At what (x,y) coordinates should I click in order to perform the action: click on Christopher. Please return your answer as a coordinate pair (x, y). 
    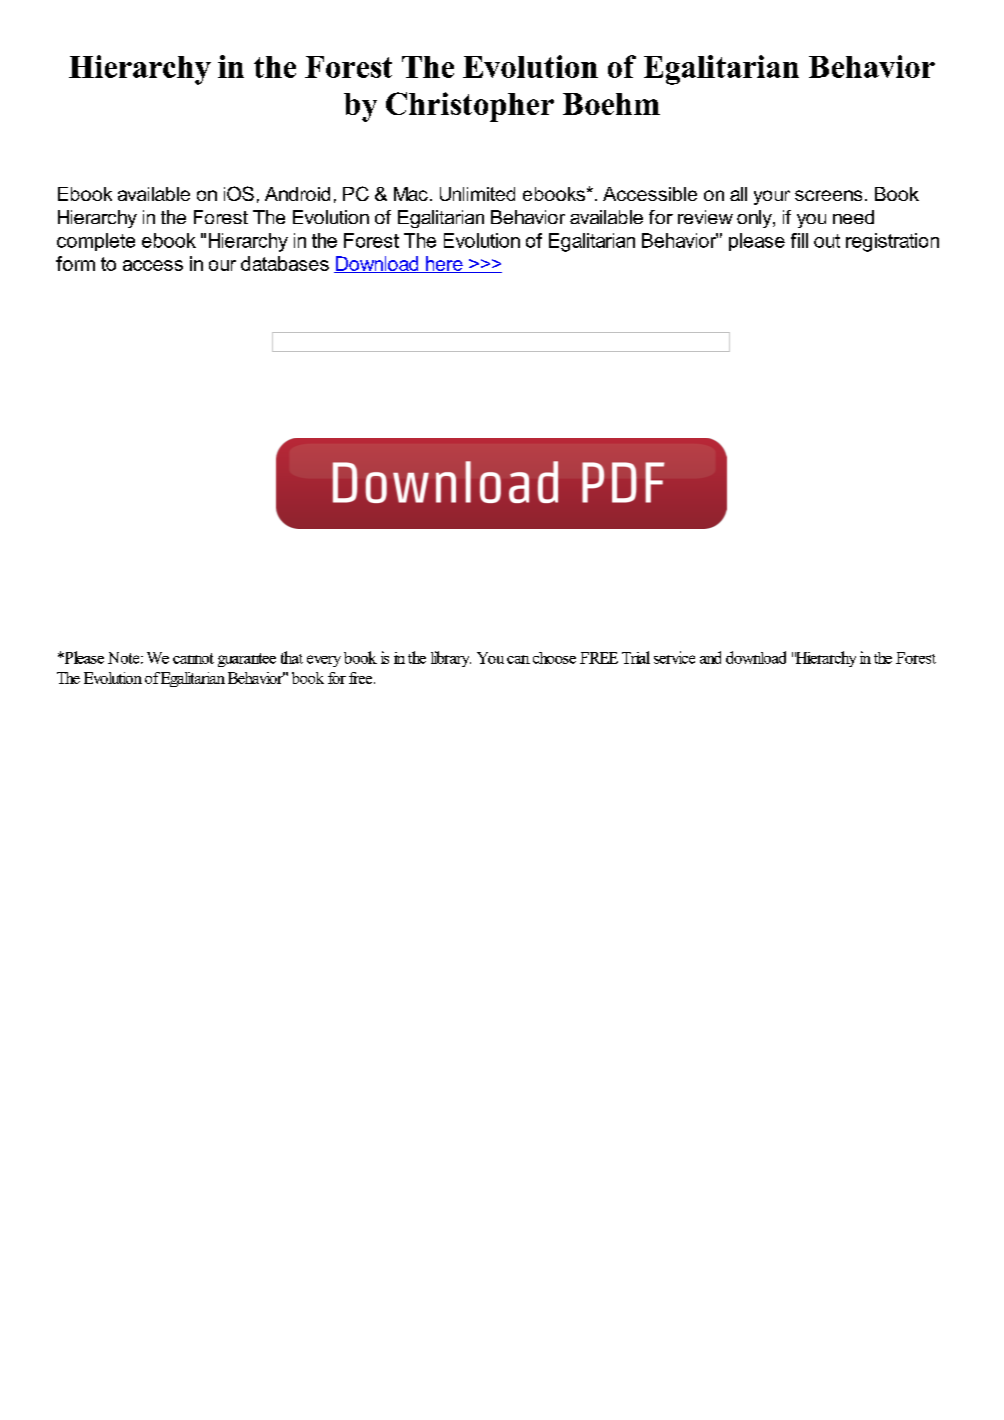
    Looking at the image, I should click on (470, 107).
